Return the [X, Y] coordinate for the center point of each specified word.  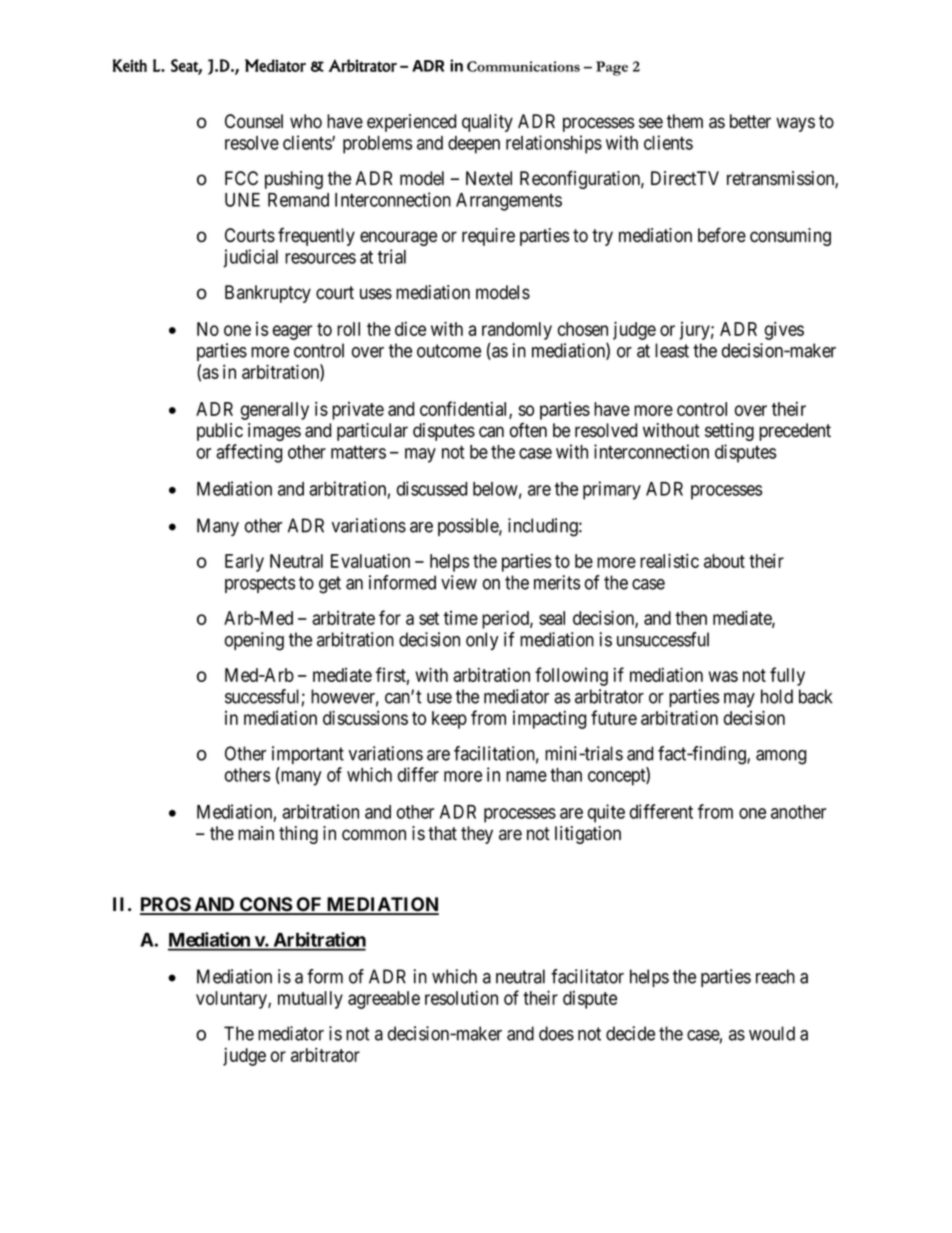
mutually [310, 1000]
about [724, 561]
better [750, 121]
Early [244, 563]
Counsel [254, 121]
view [459, 582]
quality [487, 123]
